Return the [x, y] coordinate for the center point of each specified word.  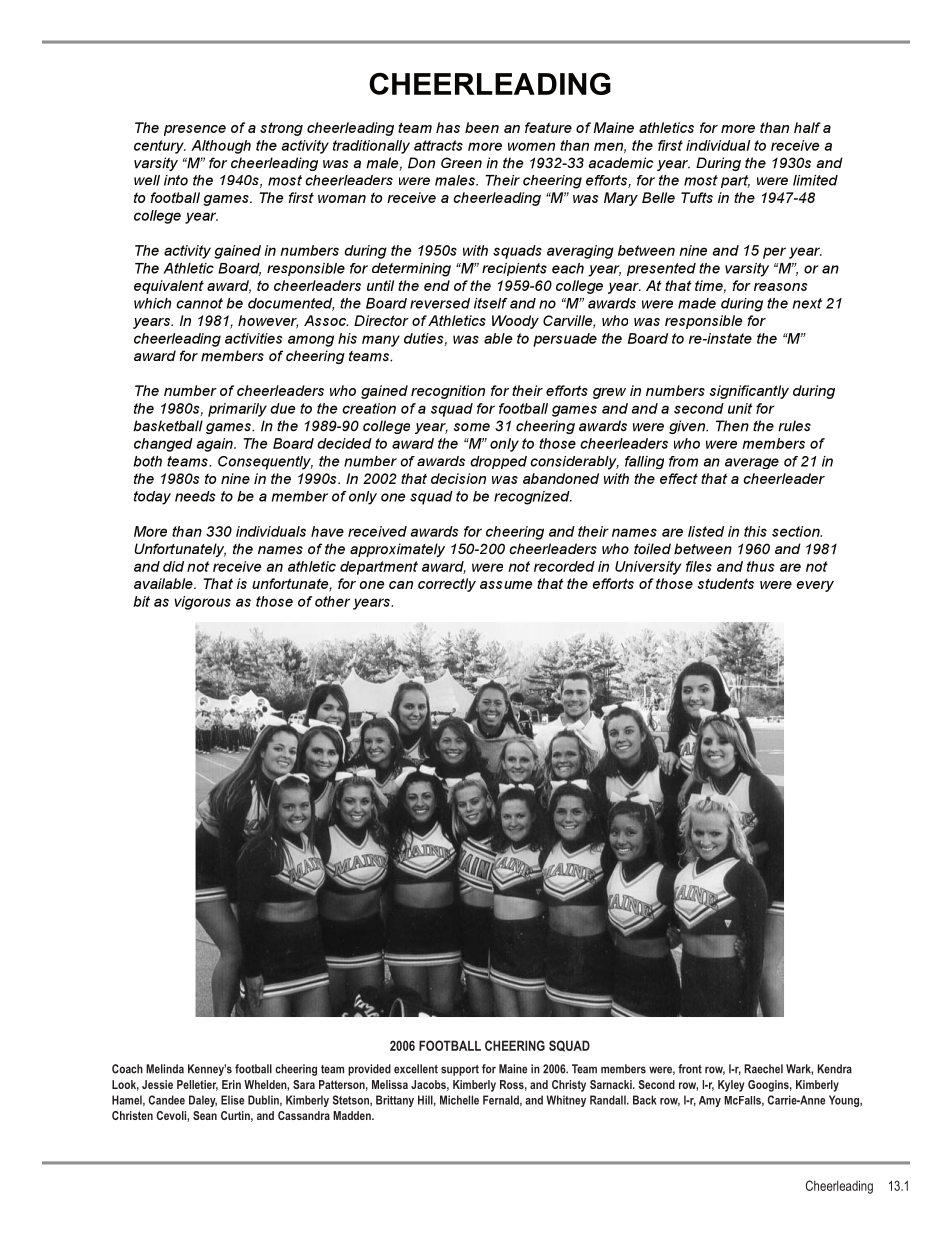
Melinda [165, 1069]
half [807, 127]
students [726, 583]
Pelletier [197, 1085]
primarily [237, 410]
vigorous [202, 603]
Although [221, 147]
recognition [448, 392]
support [460, 1070]
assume [506, 585]
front [690, 1069]
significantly [749, 392]
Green [461, 162]
